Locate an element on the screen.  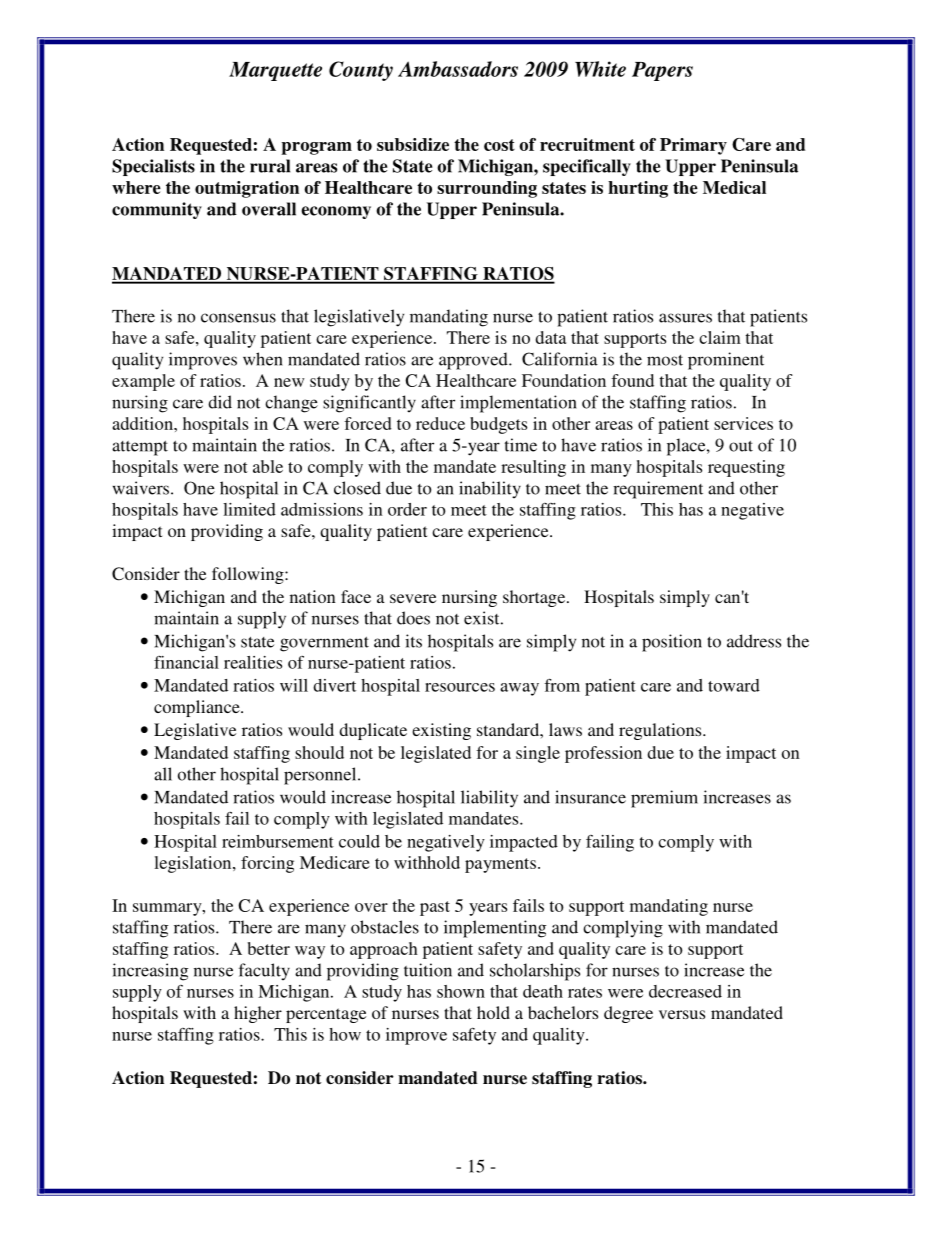
faculty is located at coordinates (264, 971).
